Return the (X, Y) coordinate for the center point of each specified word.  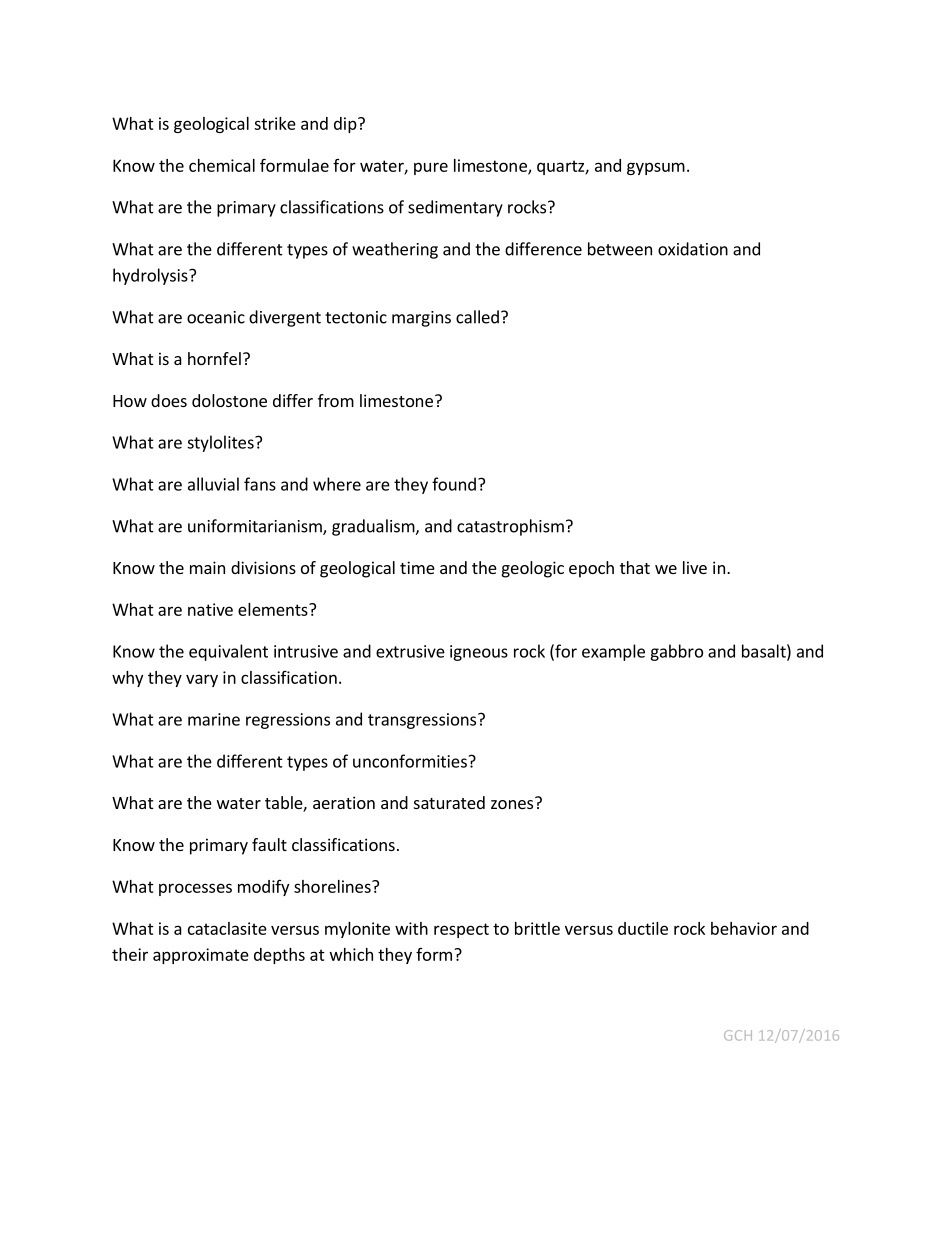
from (336, 400)
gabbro (676, 652)
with (411, 928)
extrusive (410, 651)
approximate (201, 956)
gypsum (656, 168)
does (169, 400)
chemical (222, 165)
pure (431, 168)
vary (202, 680)
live (695, 567)
